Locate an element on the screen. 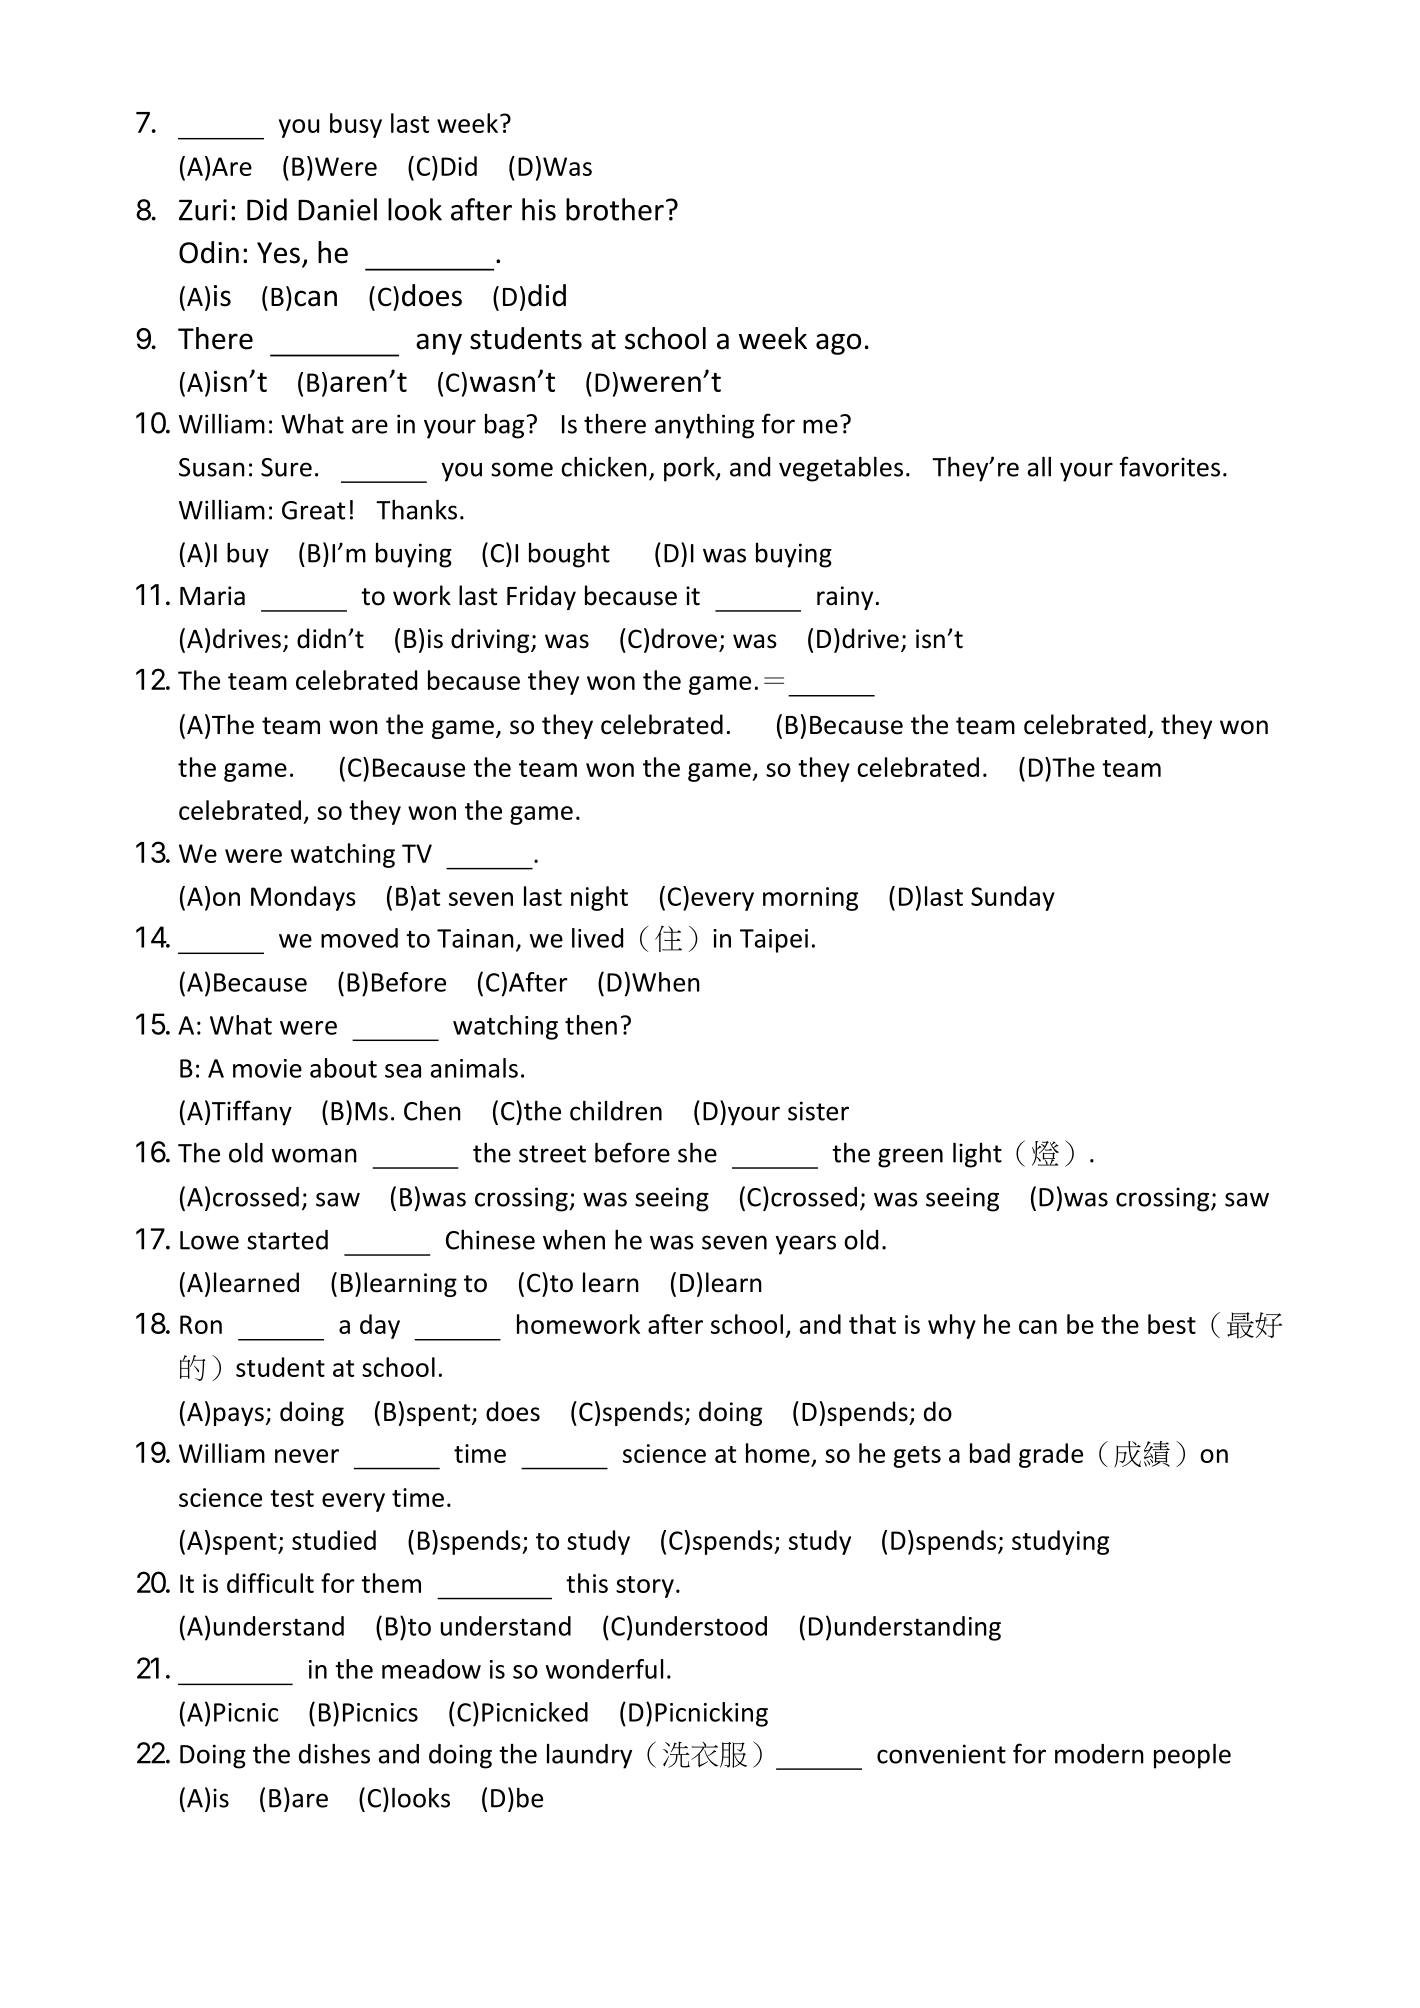 The width and height of the screenshot is (1420, 2008). Daniel is located at coordinates (337, 209).
